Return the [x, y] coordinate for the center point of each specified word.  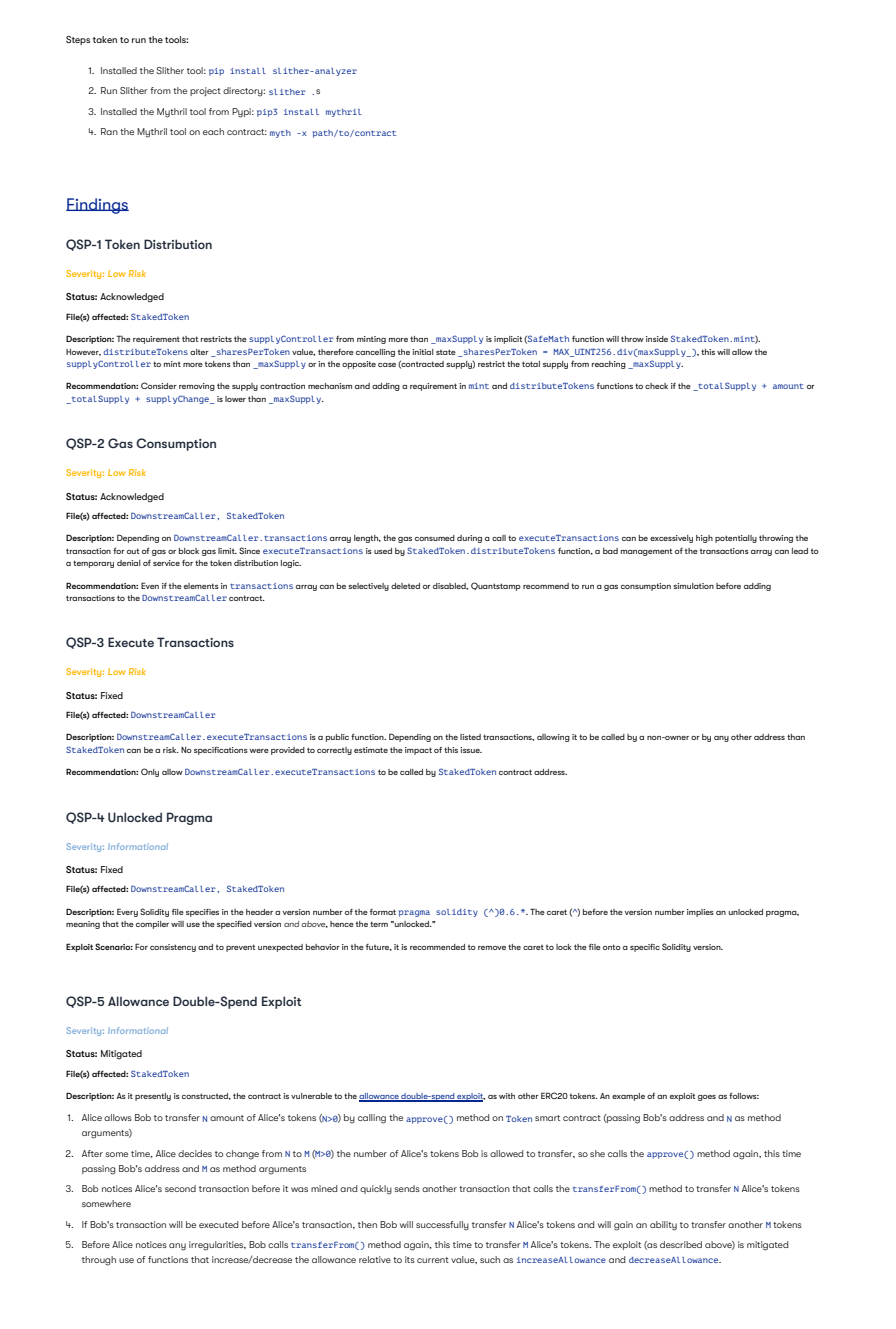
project [205, 91]
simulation [693, 586]
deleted [405, 586]
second [180, 1188]
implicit [508, 340]
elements [201, 586]
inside [657, 339]
